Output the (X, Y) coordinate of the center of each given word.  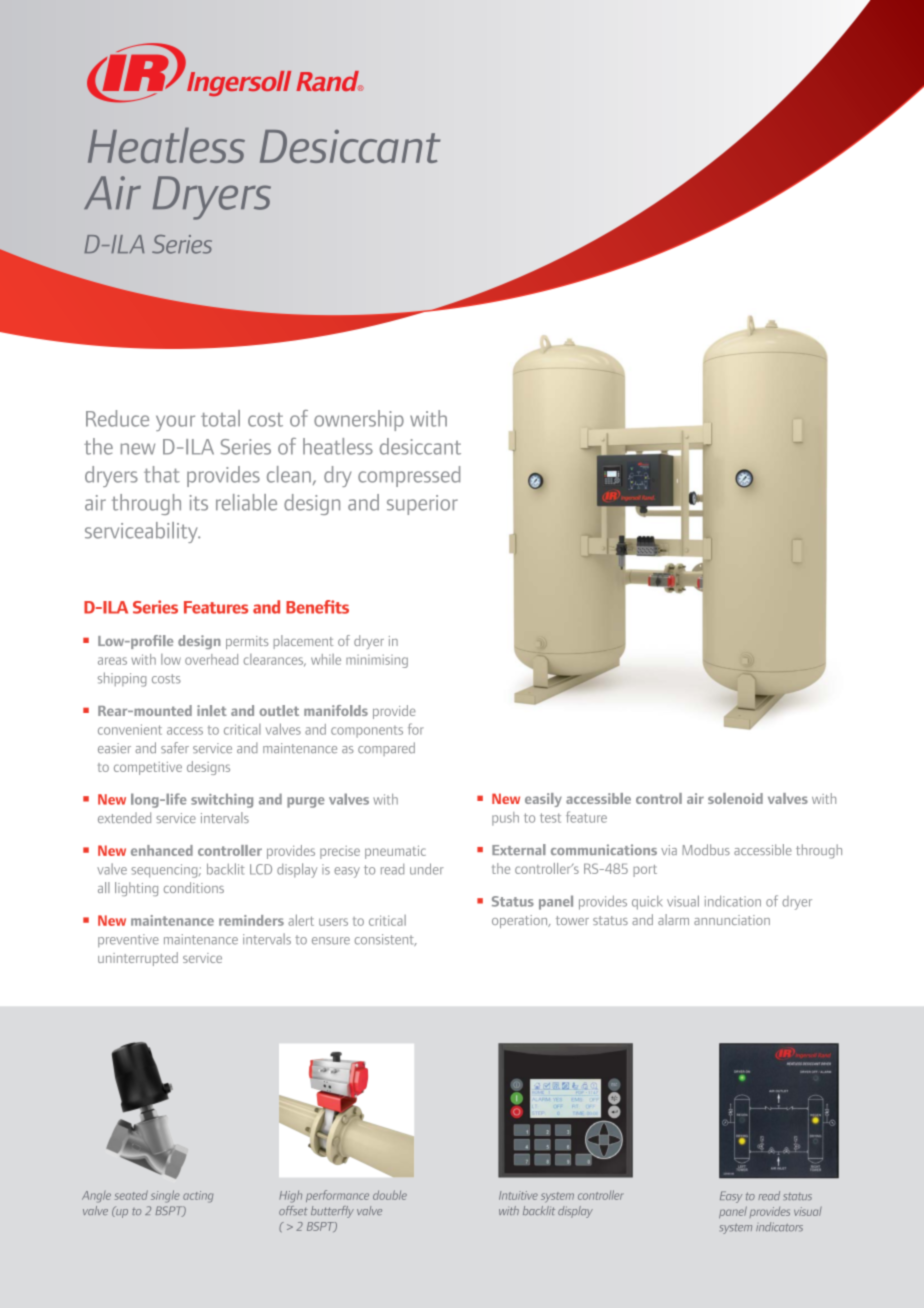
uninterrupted (138, 959)
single (165, 1196)
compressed (409, 476)
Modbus (706, 849)
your (175, 423)
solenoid (735, 798)
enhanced (162, 850)
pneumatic (395, 852)
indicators (779, 1227)
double (390, 1195)
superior (422, 505)
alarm (673, 919)
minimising (377, 661)
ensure (331, 941)
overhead (211, 659)
